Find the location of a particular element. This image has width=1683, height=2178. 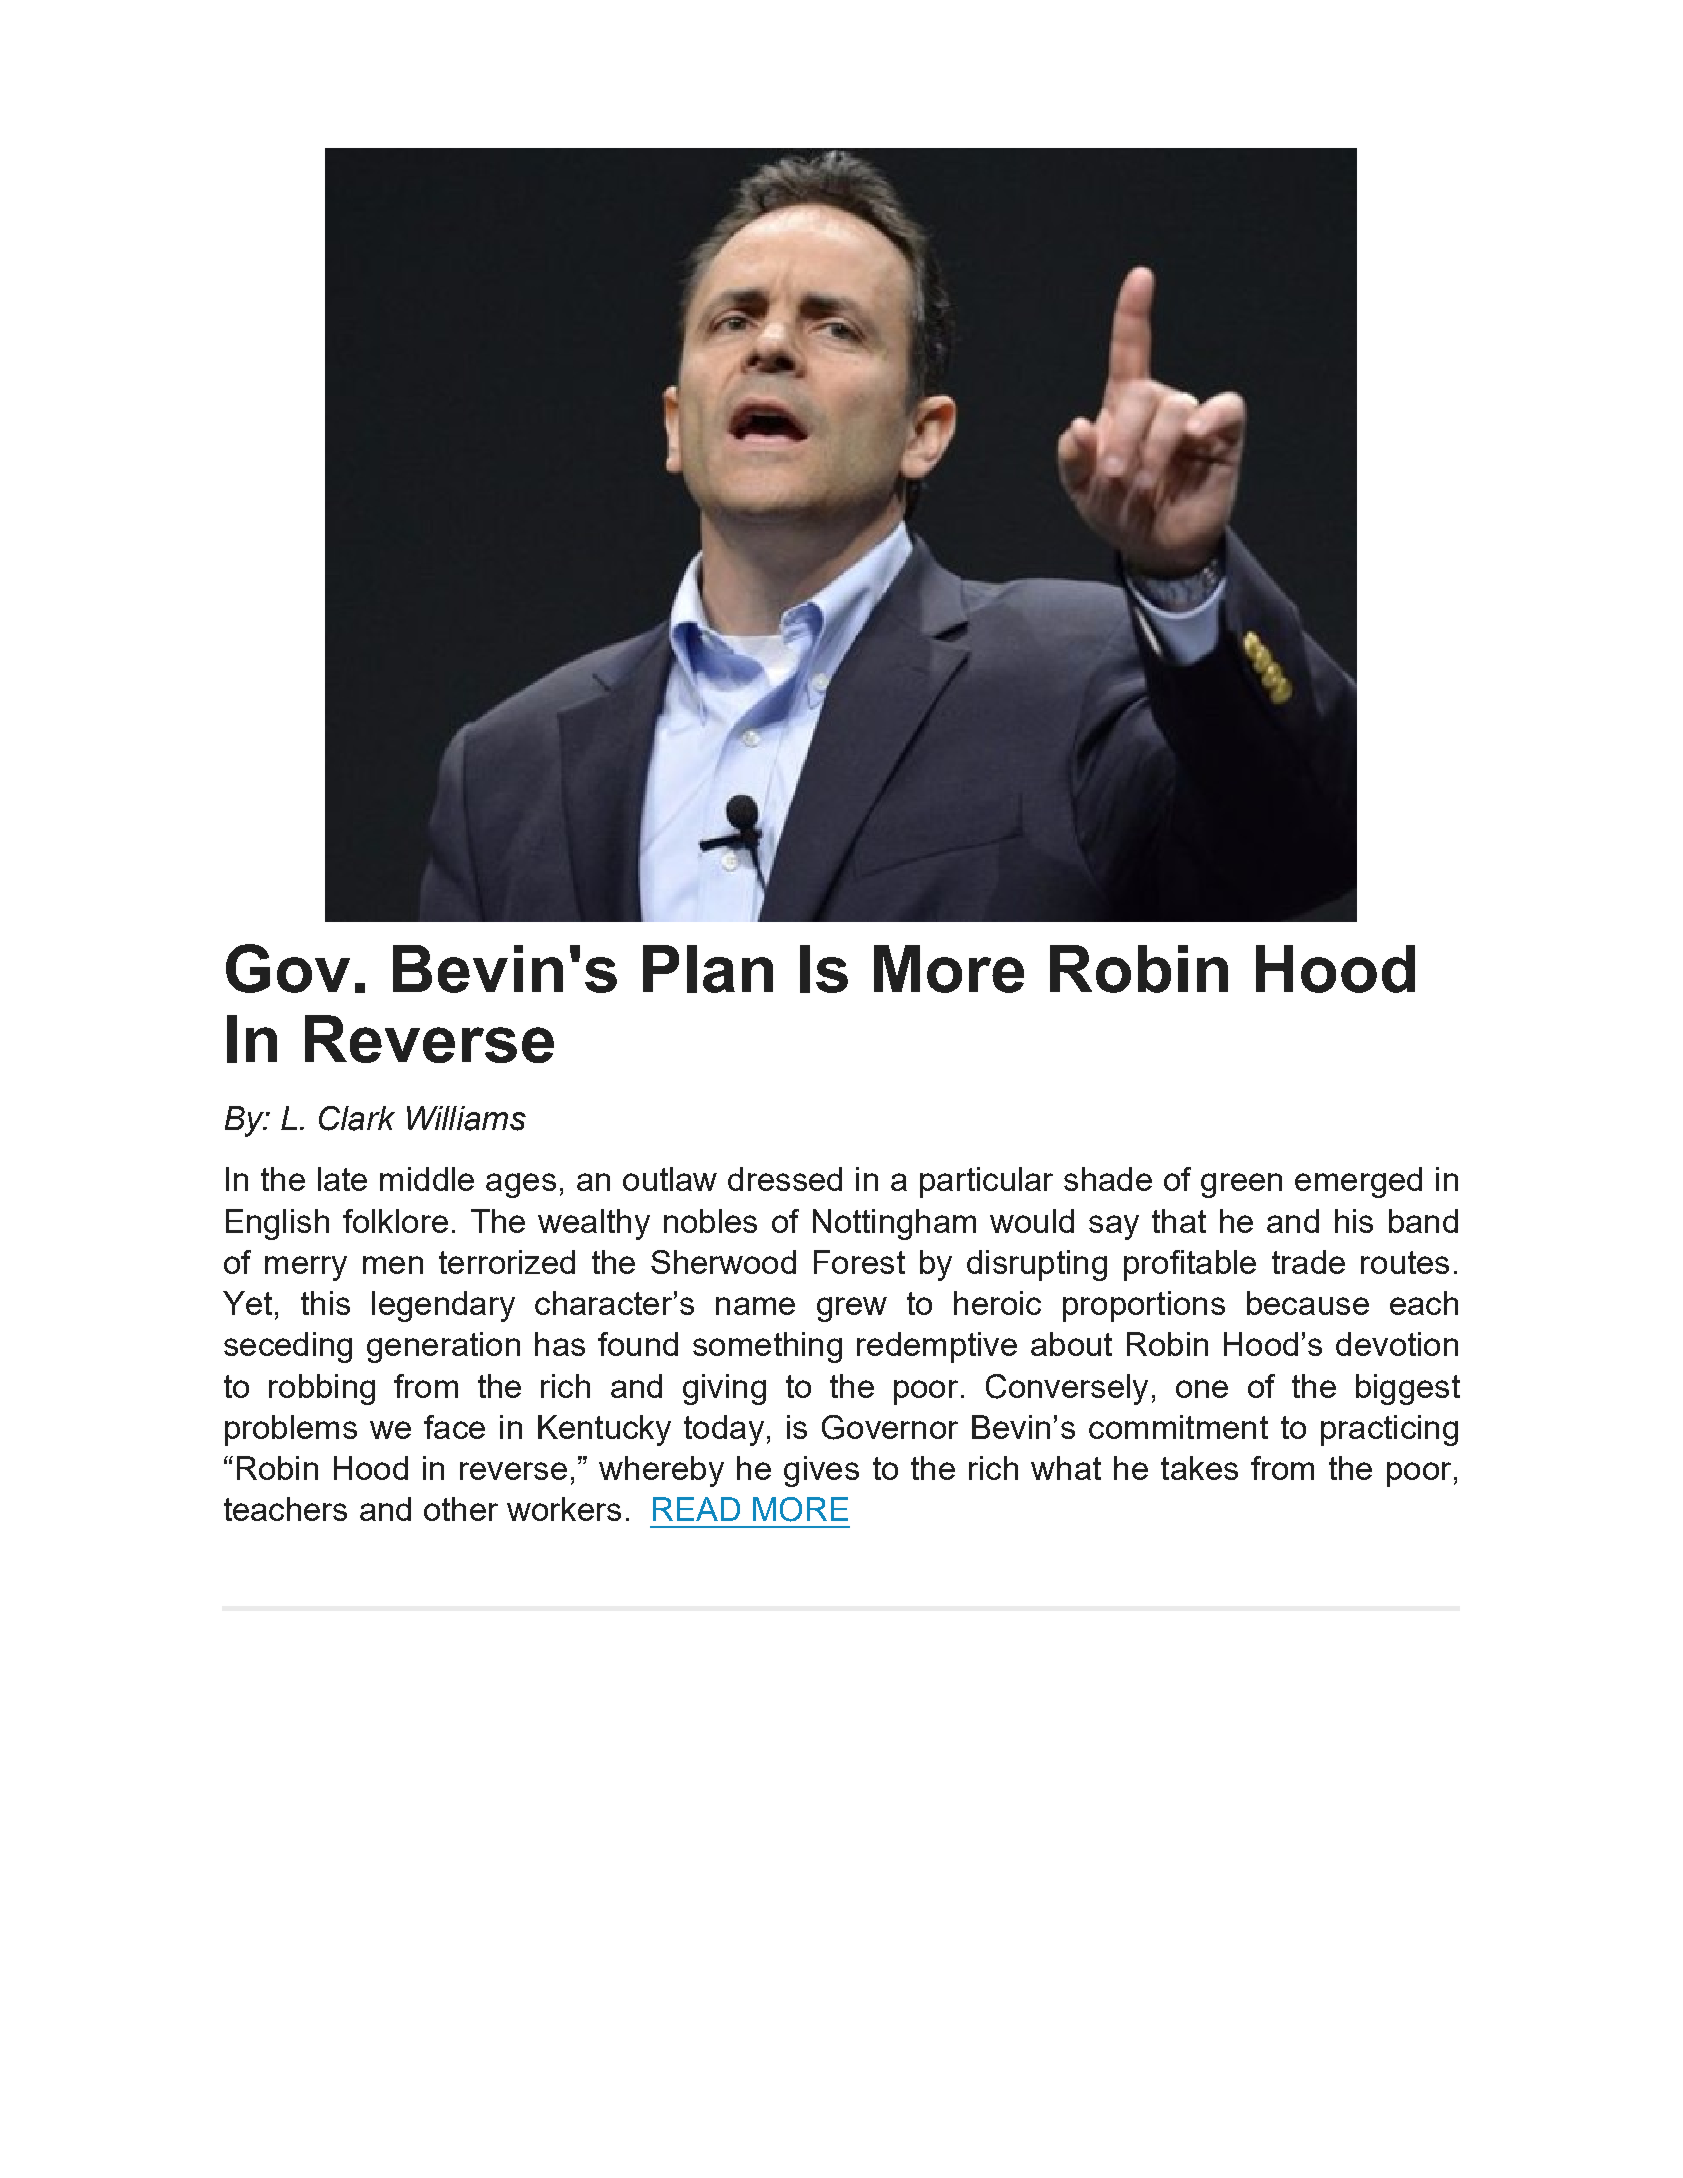

Nottingham is located at coordinates (894, 1224).
